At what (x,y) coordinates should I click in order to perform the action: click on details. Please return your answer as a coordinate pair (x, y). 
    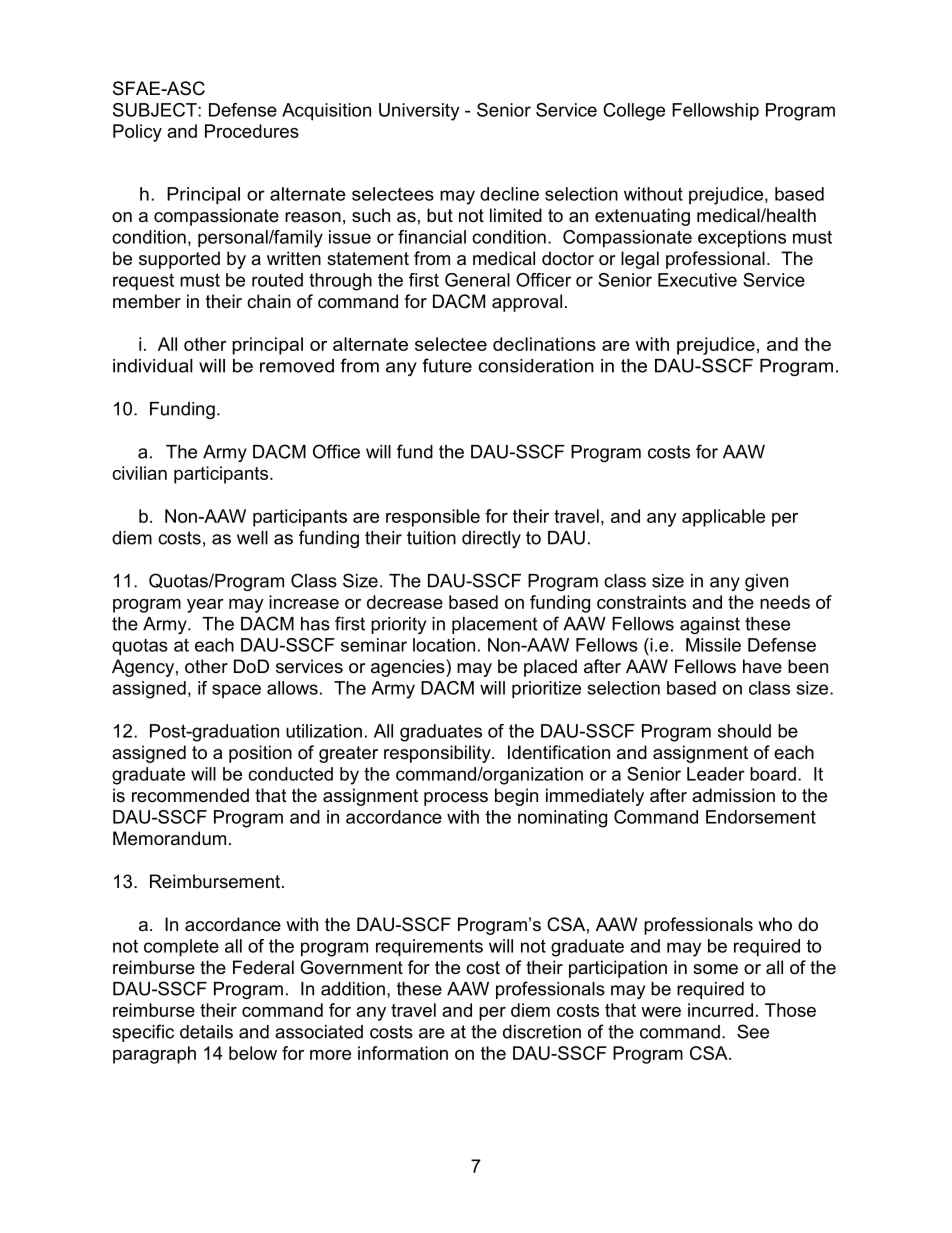
    Looking at the image, I should click on (206, 1032).
